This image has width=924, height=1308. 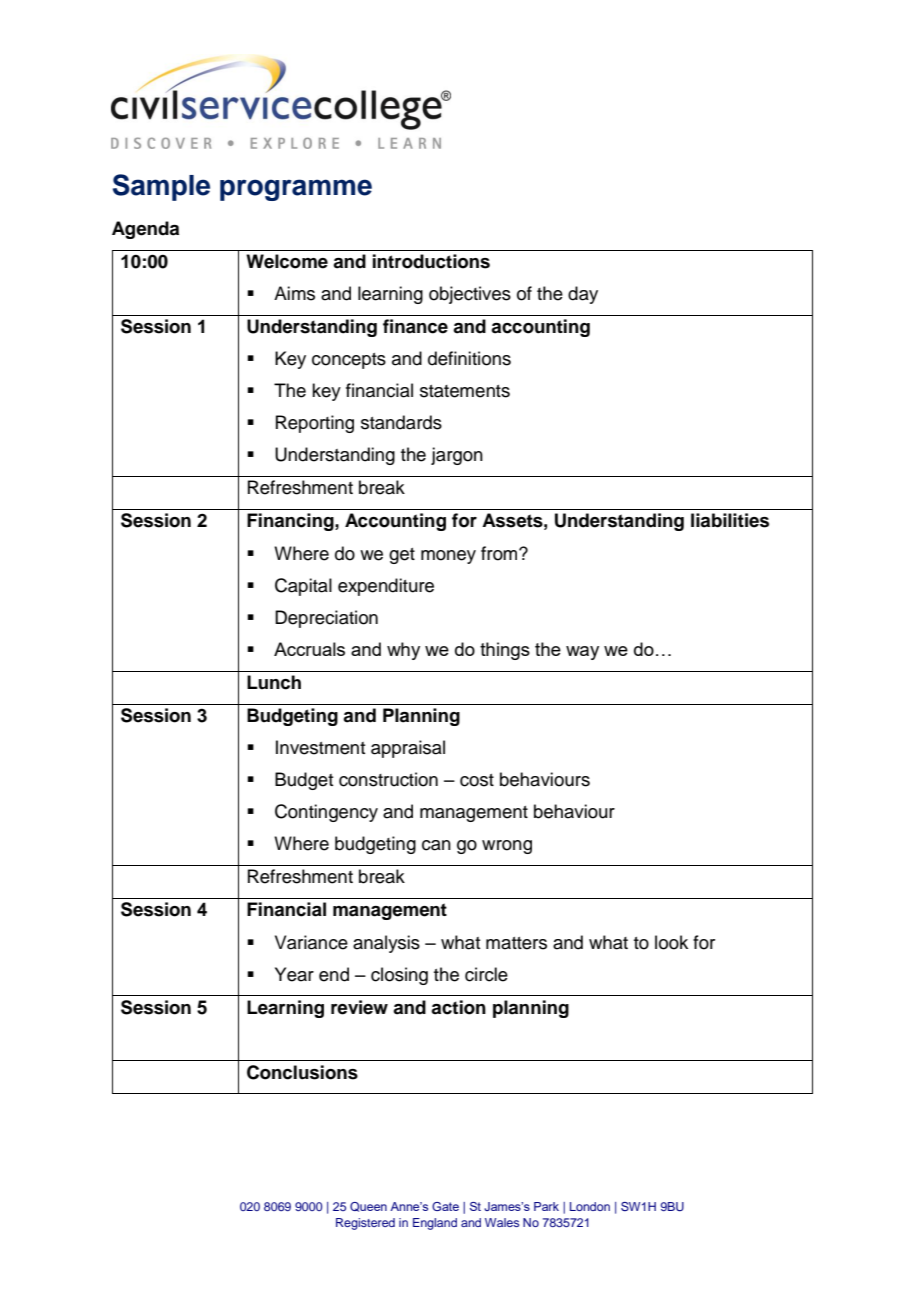 What do you see at coordinates (730, 520) in the image?
I see `liabilities` at bounding box center [730, 520].
